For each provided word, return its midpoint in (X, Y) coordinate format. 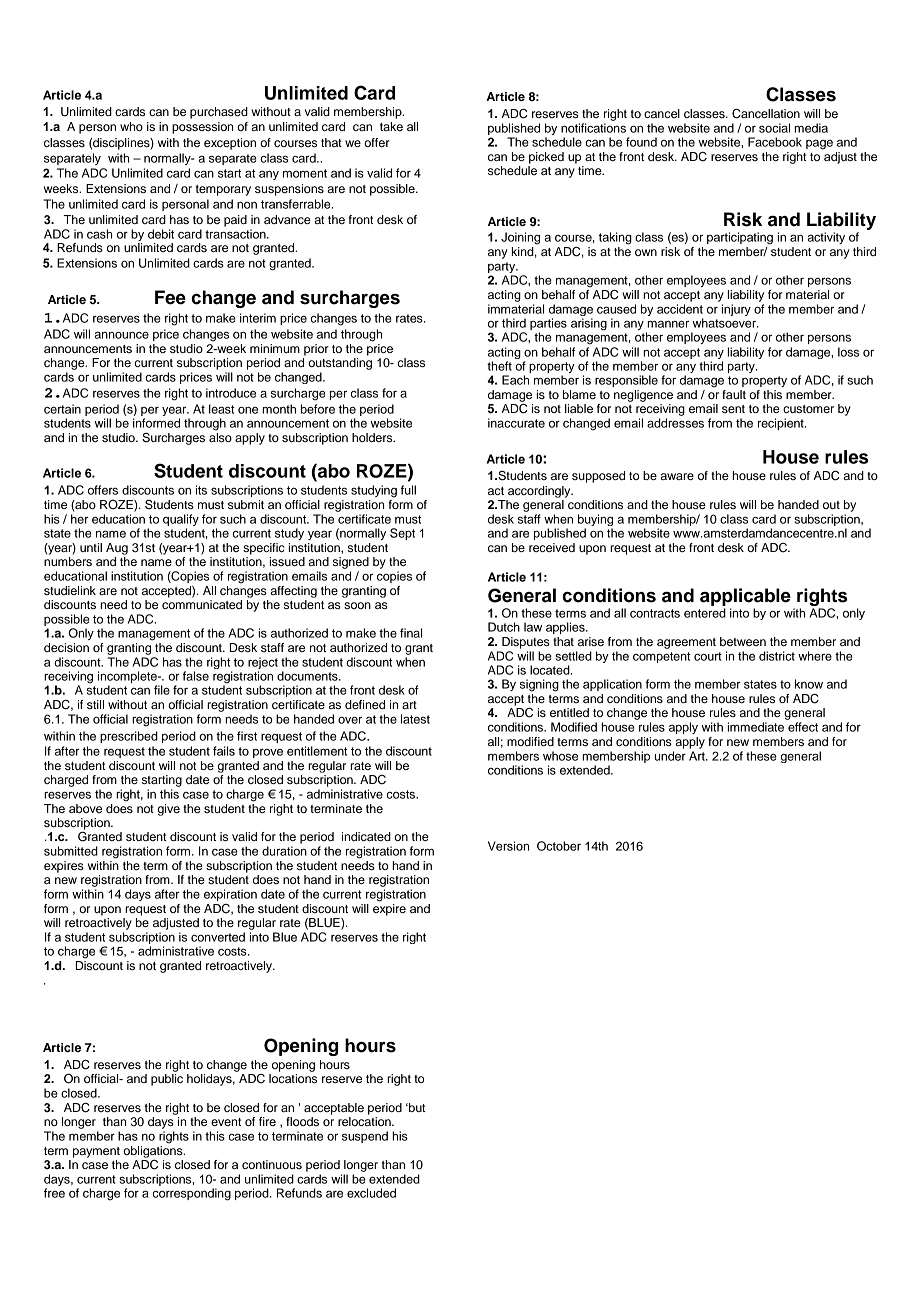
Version (508, 846)
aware (677, 476)
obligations (154, 1152)
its (201, 490)
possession (202, 128)
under (670, 756)
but (416, 1107)
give (169, 810)
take (391, 126)
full (408, 490)
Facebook (775, 142)
